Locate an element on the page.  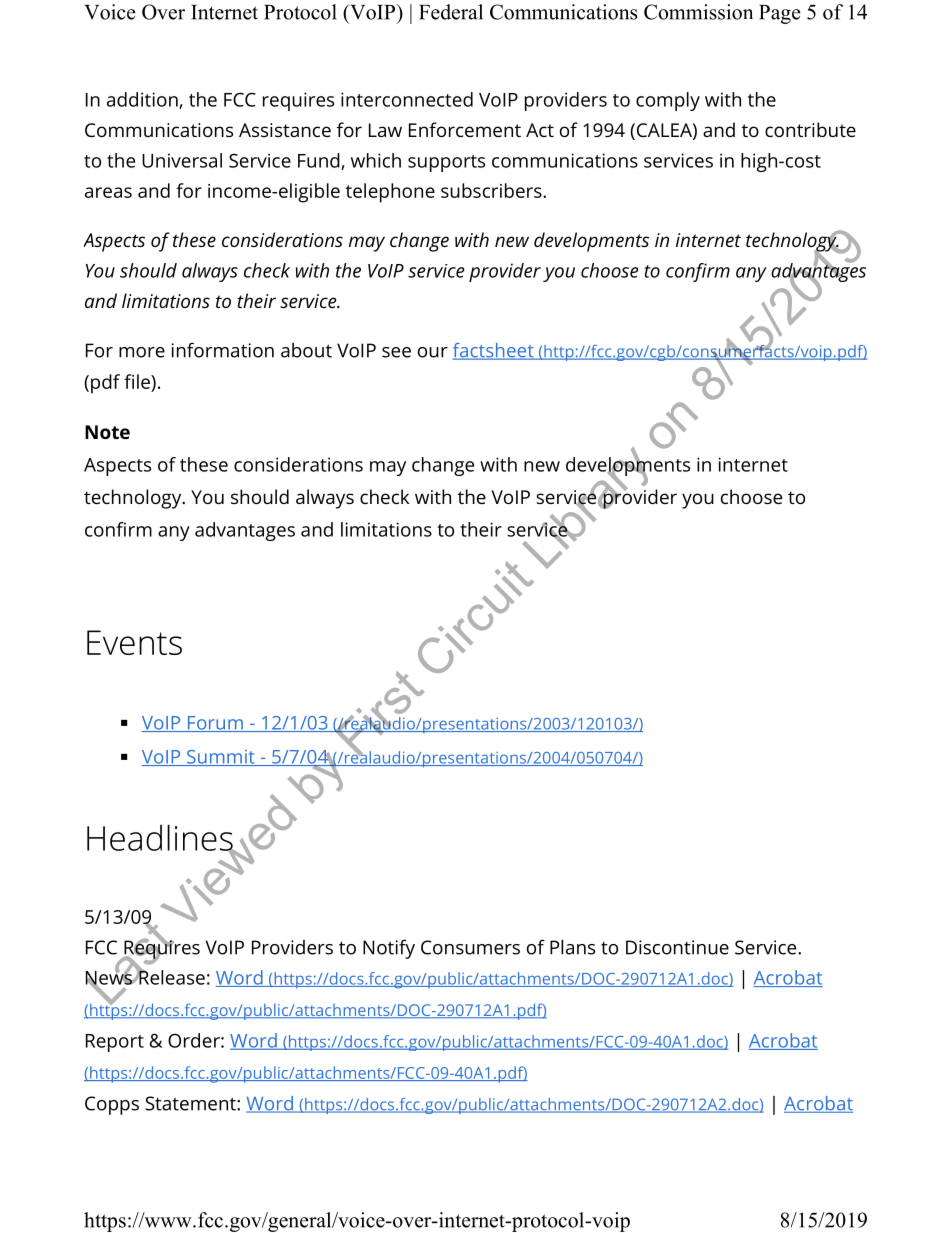
addition is located at coordinates (143, 100).
